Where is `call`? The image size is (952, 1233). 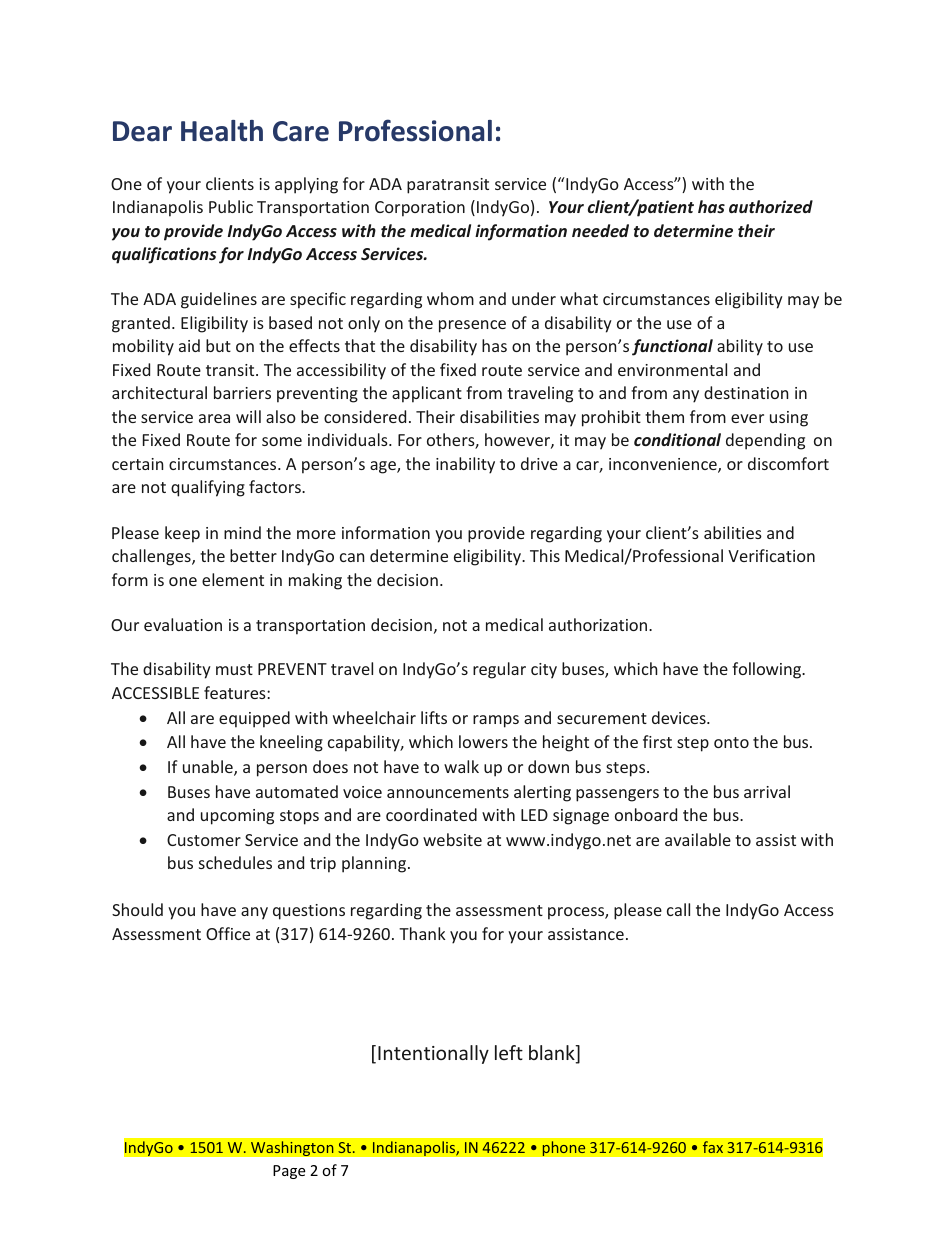
call is located at coordinates (678, 909).
